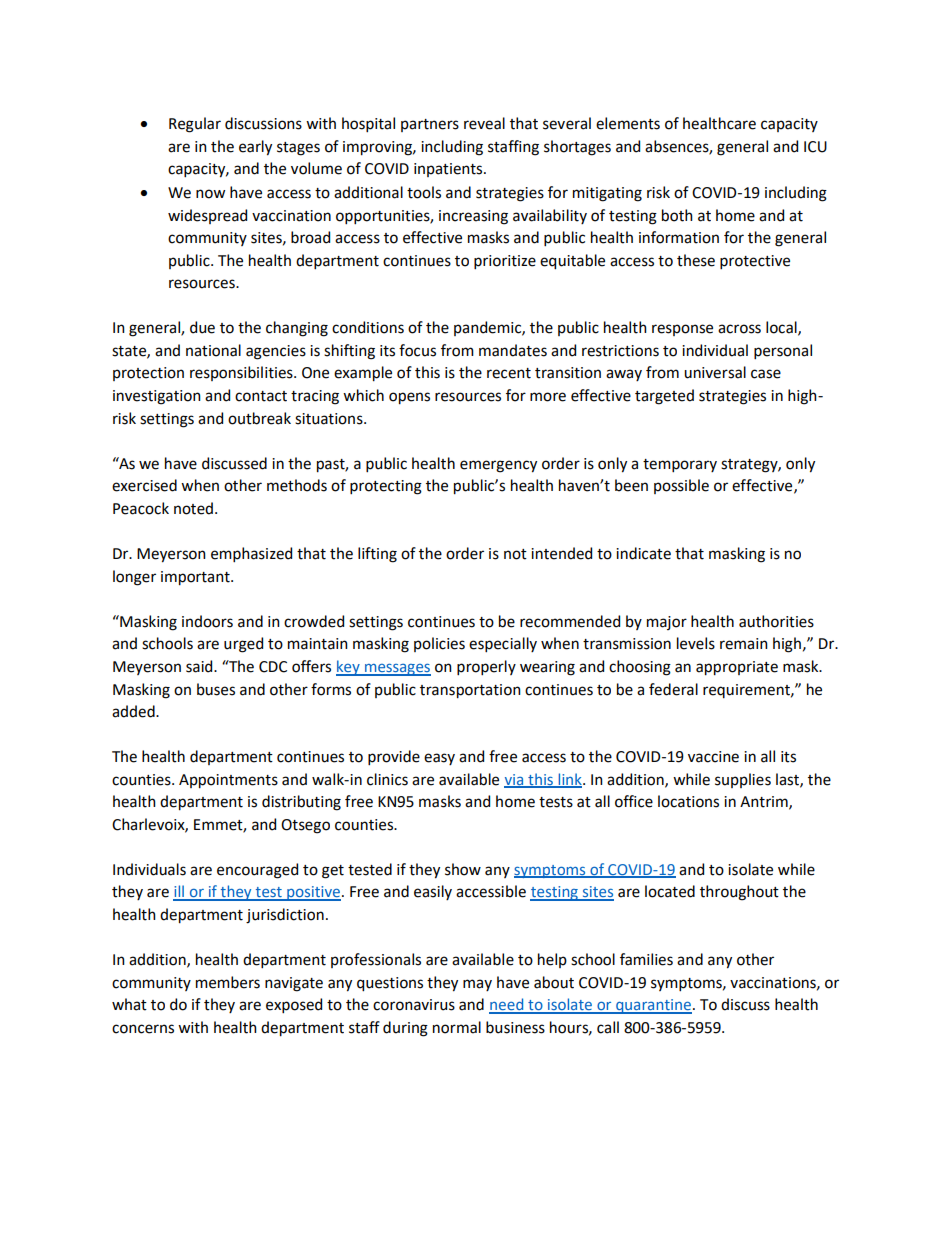 This screenshot has width=952, height=1233. What do you see at coordinates (484, 123) in the screenshot?
I see `reveal` at bounding box center [484, 123].
